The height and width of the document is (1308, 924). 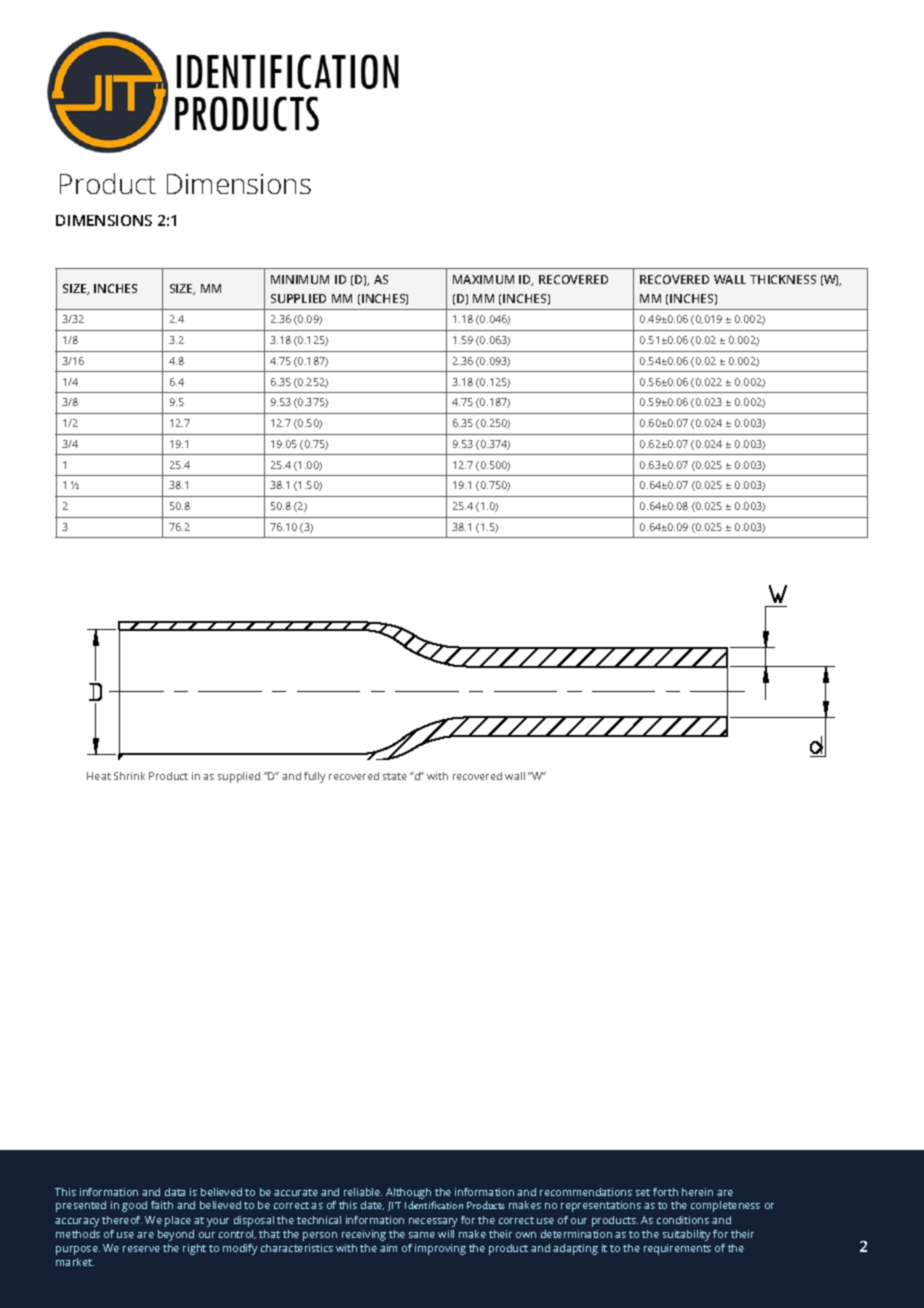 I want to click on THICKNESS, so click(x=783, y=279).
